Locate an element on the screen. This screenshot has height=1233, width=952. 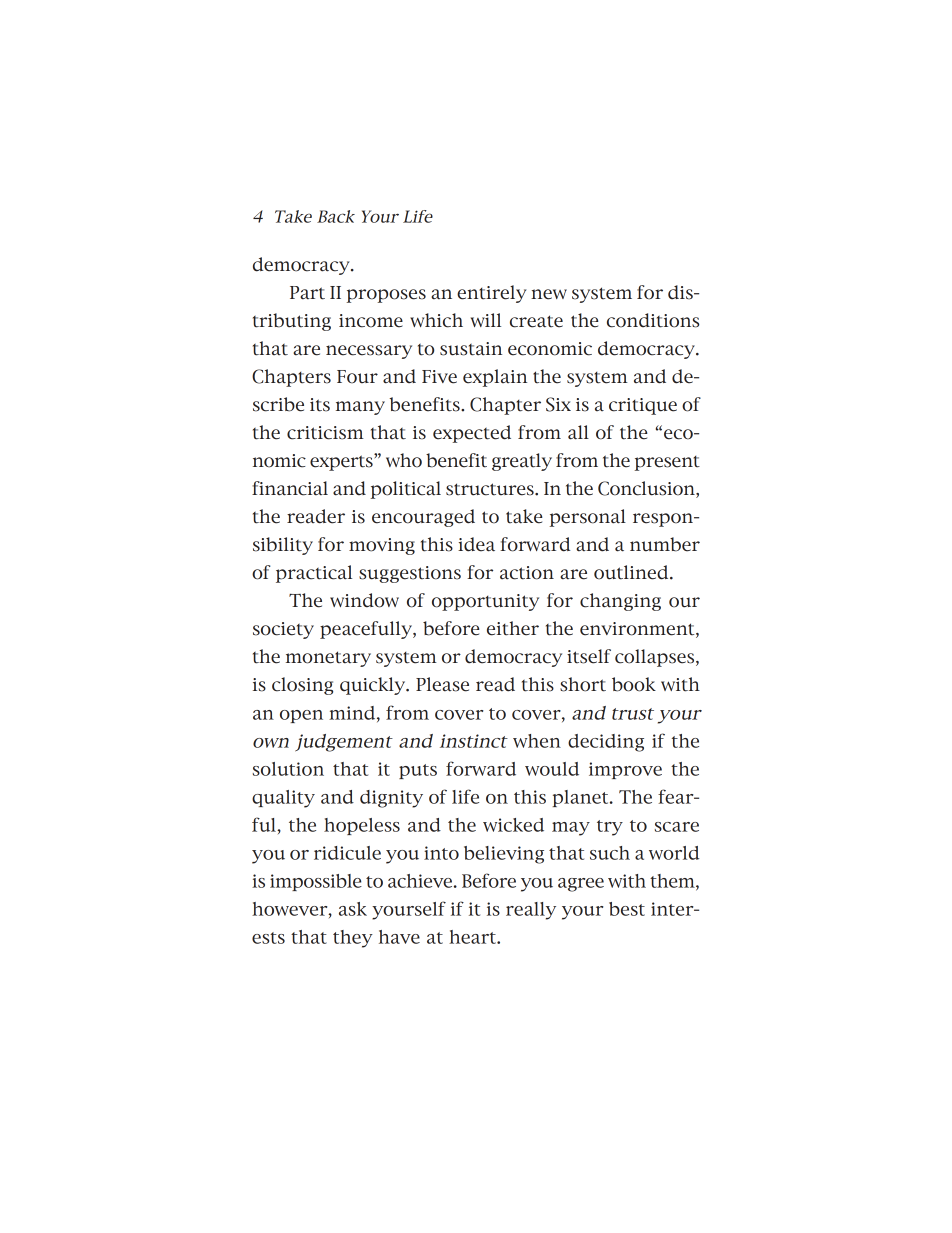
personal is located at coordinates (587, 518).
